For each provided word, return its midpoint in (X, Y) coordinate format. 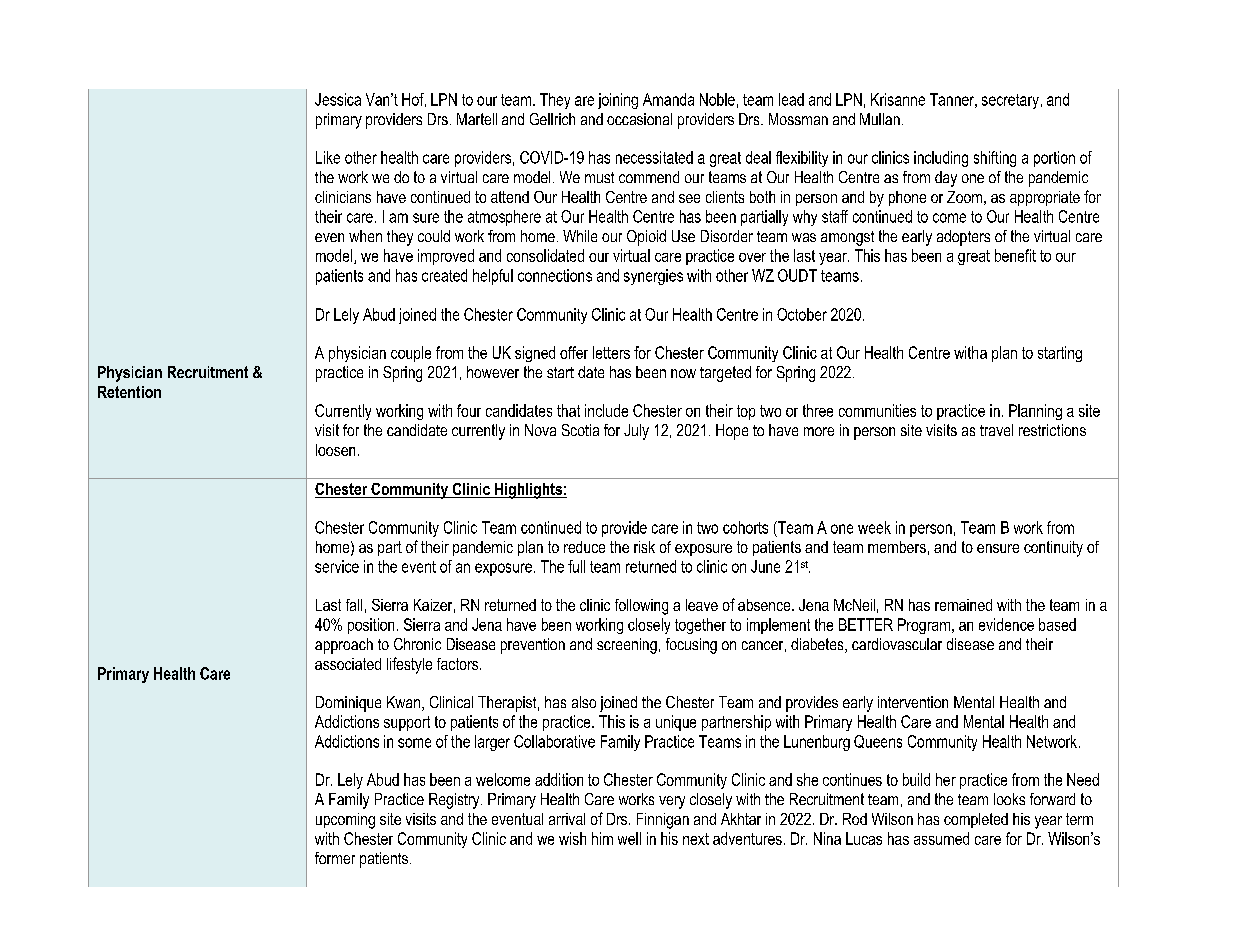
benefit (1015, 255)
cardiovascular (897, 644)
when (365, 236)
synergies (653, 277)
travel (996, 430)
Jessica (338, 99)
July (636, 432)
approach (344, 646)
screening (627, 646)
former (335, 858)
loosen (335, 450)
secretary (1012, 101)
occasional (639, 119)
